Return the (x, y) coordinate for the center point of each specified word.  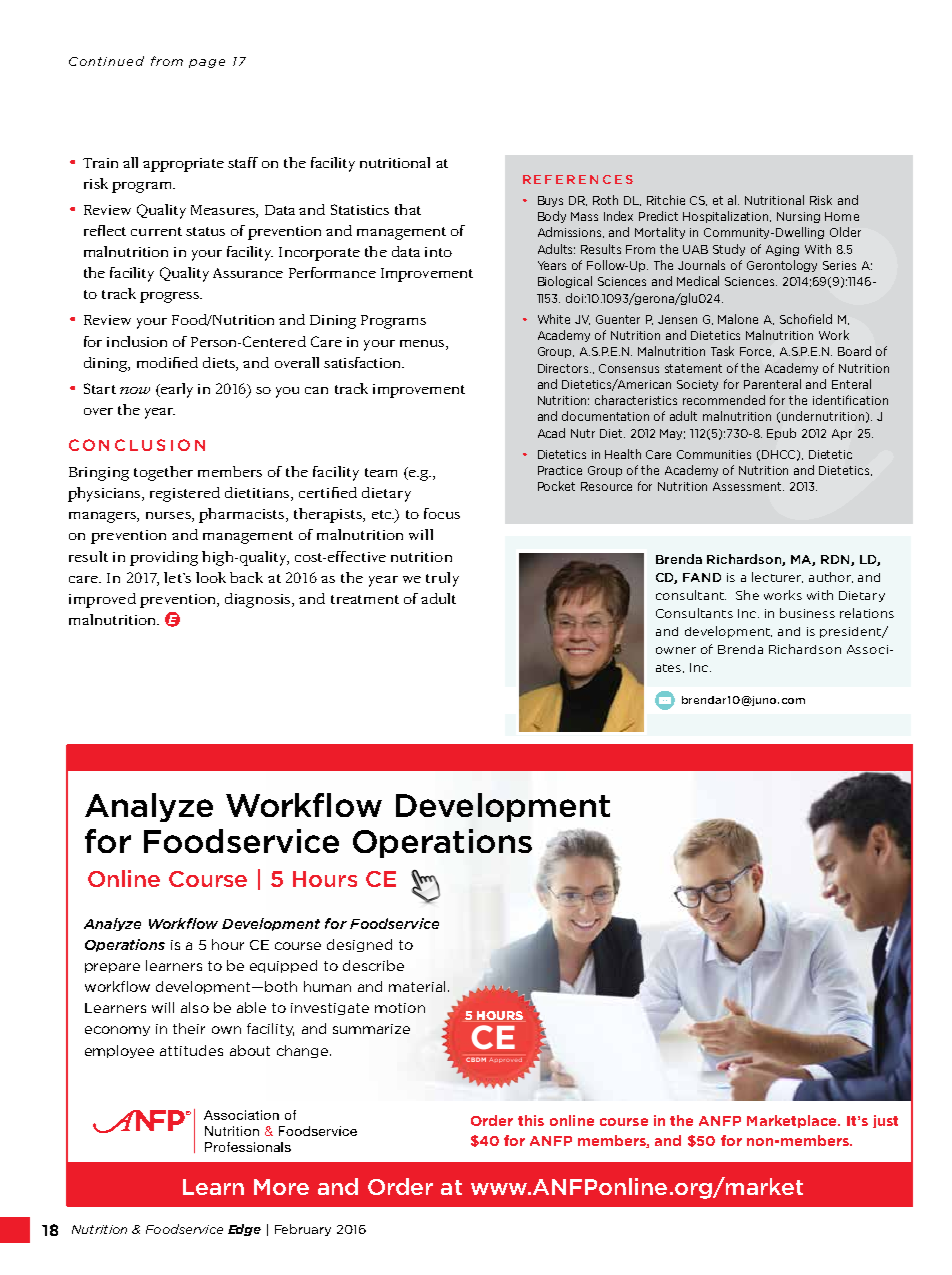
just (885, 1121)
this (531, 1120)
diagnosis (259, 600)
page (207, 63)
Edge (244, 1230)
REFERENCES (578, 179)
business (807, 613)
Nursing (798, 217)
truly (442, 579)
